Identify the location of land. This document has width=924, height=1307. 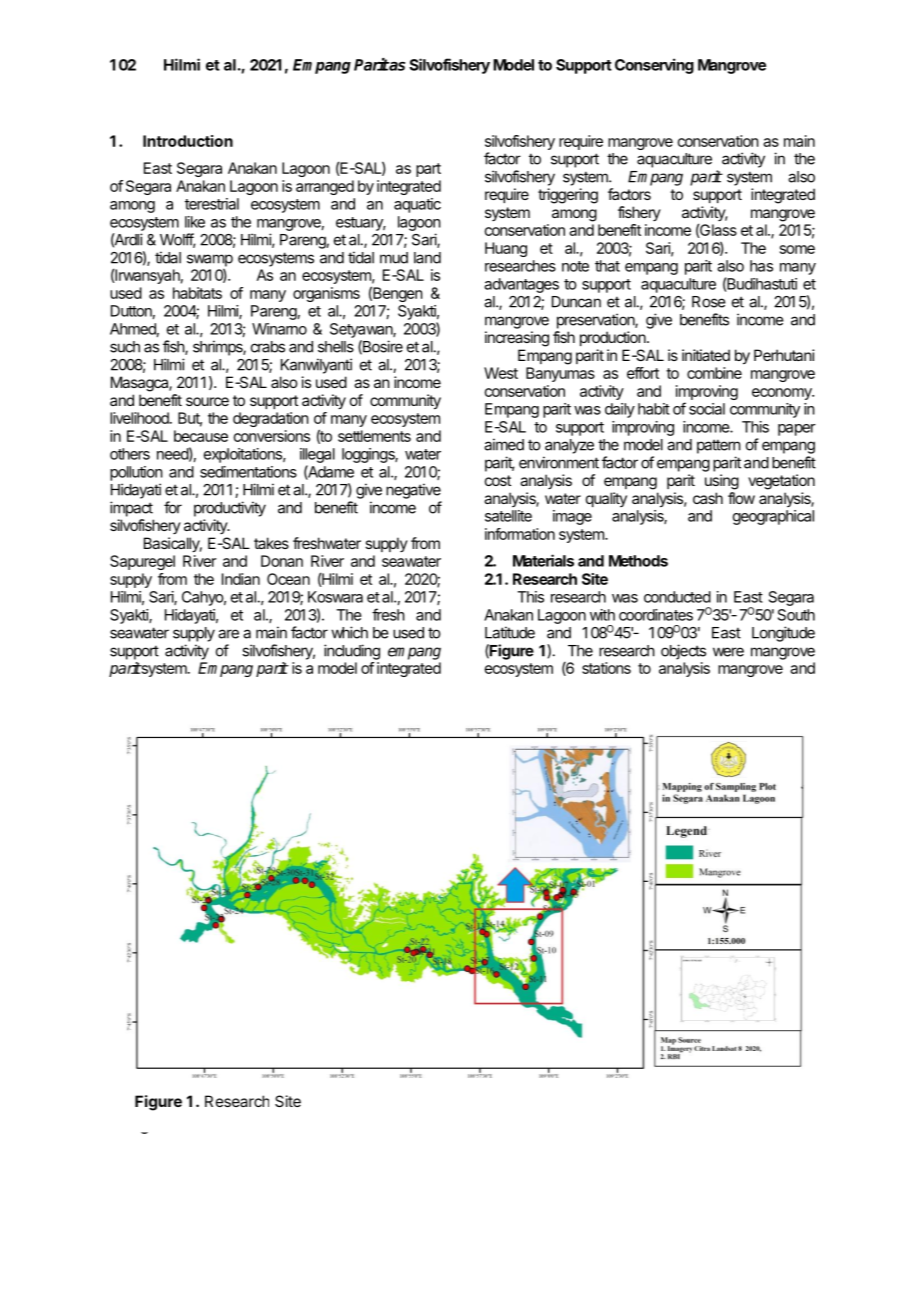
(427, 258).
